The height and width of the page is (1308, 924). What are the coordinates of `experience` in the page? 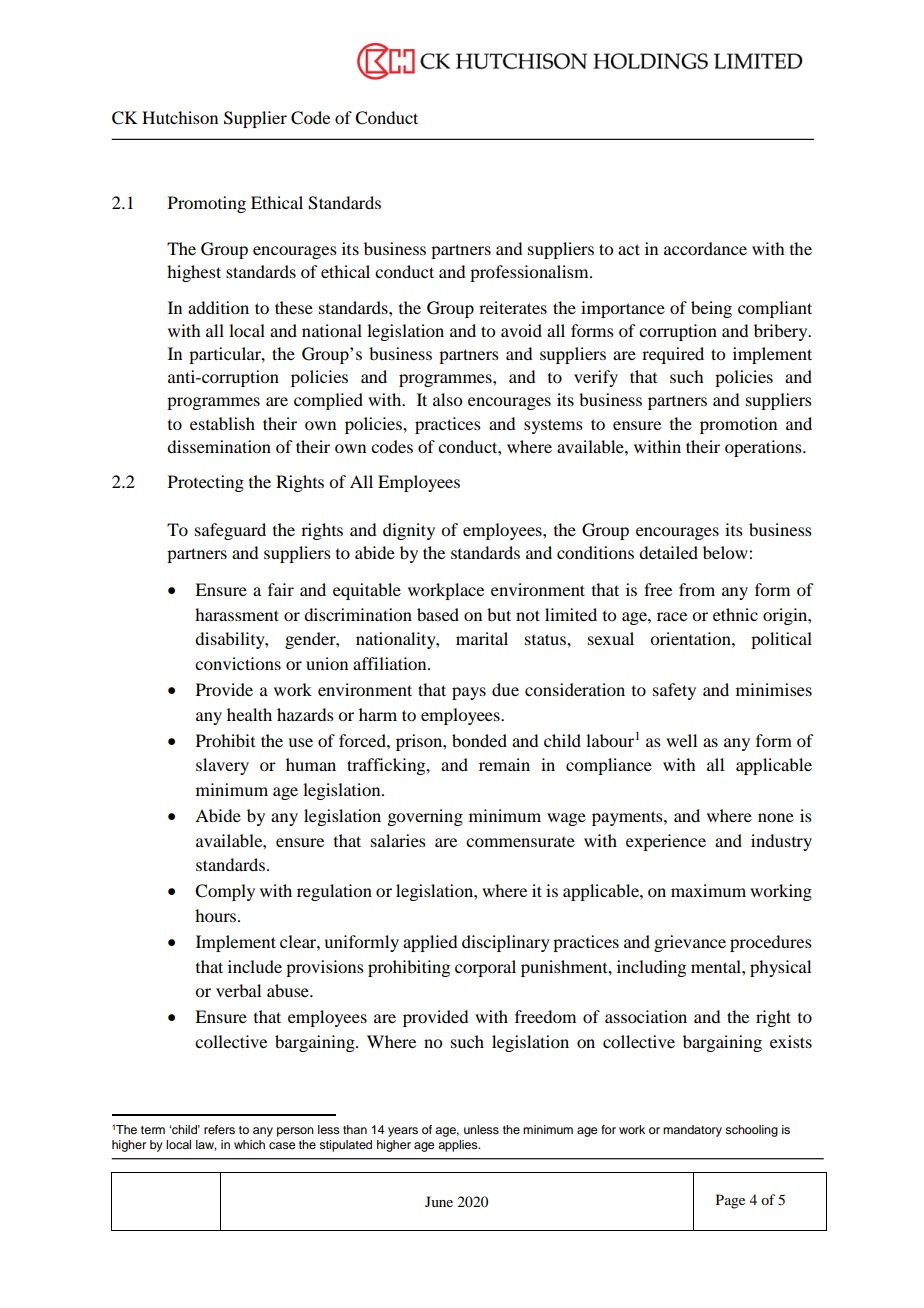 It's located at (666, 842).
